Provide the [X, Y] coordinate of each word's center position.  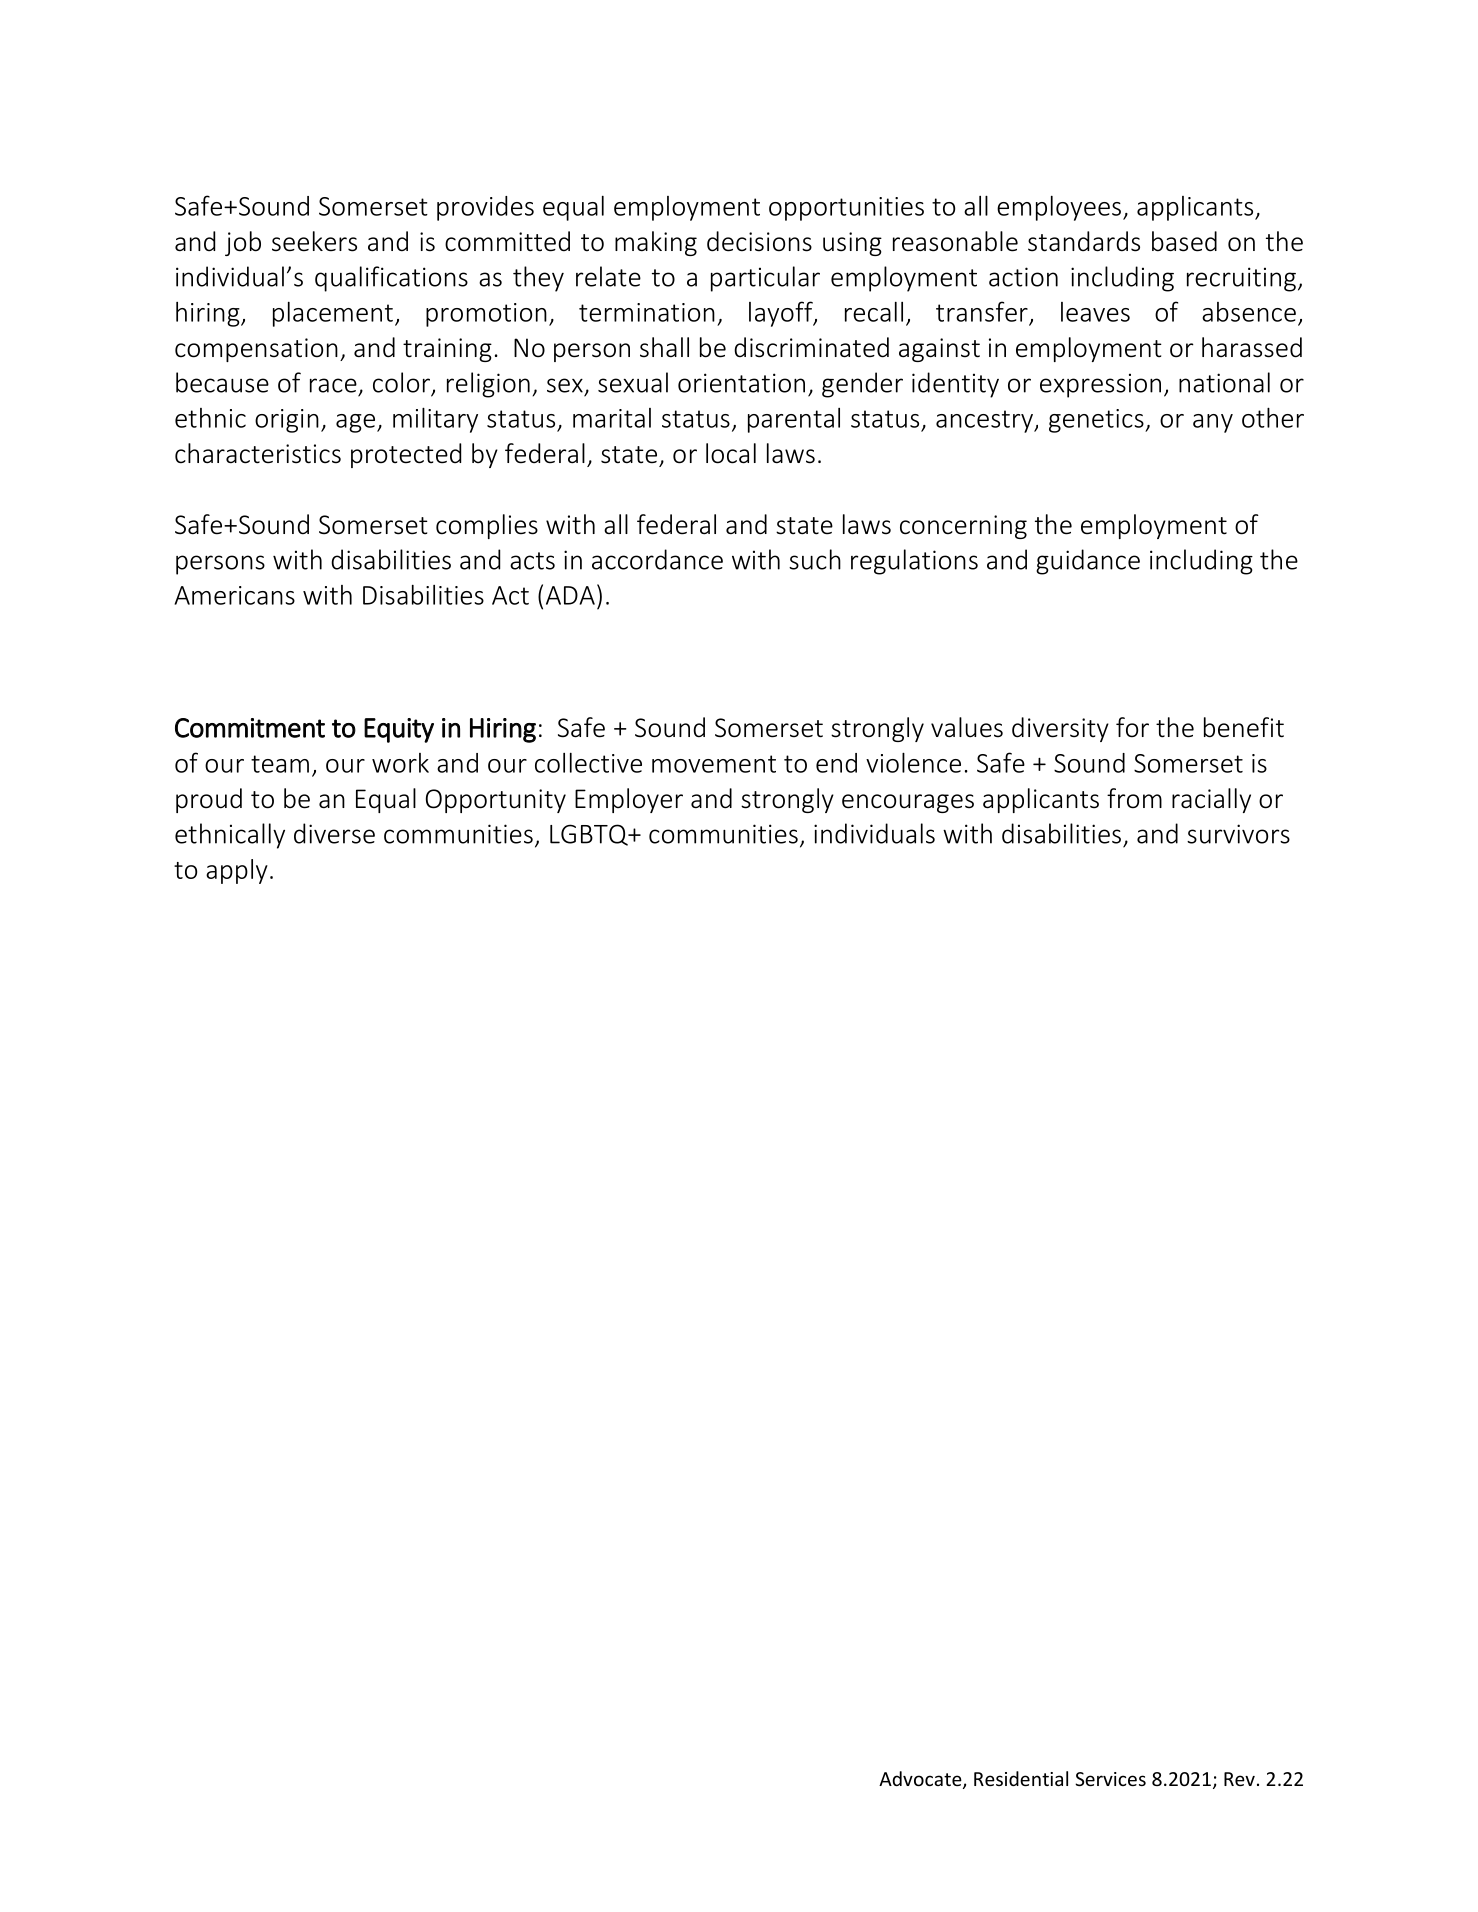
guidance [1088, 562]
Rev [1239, 1779]
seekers [314, 241]
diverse [334, 833]
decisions [759, 241]
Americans [234, 595]
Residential [1021, 1778]
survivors [1238, 834]
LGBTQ [590, 835]
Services [1110, 1779]
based [1184, 241]
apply [237, 871]
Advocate [921, 1780]
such [815, 559]
